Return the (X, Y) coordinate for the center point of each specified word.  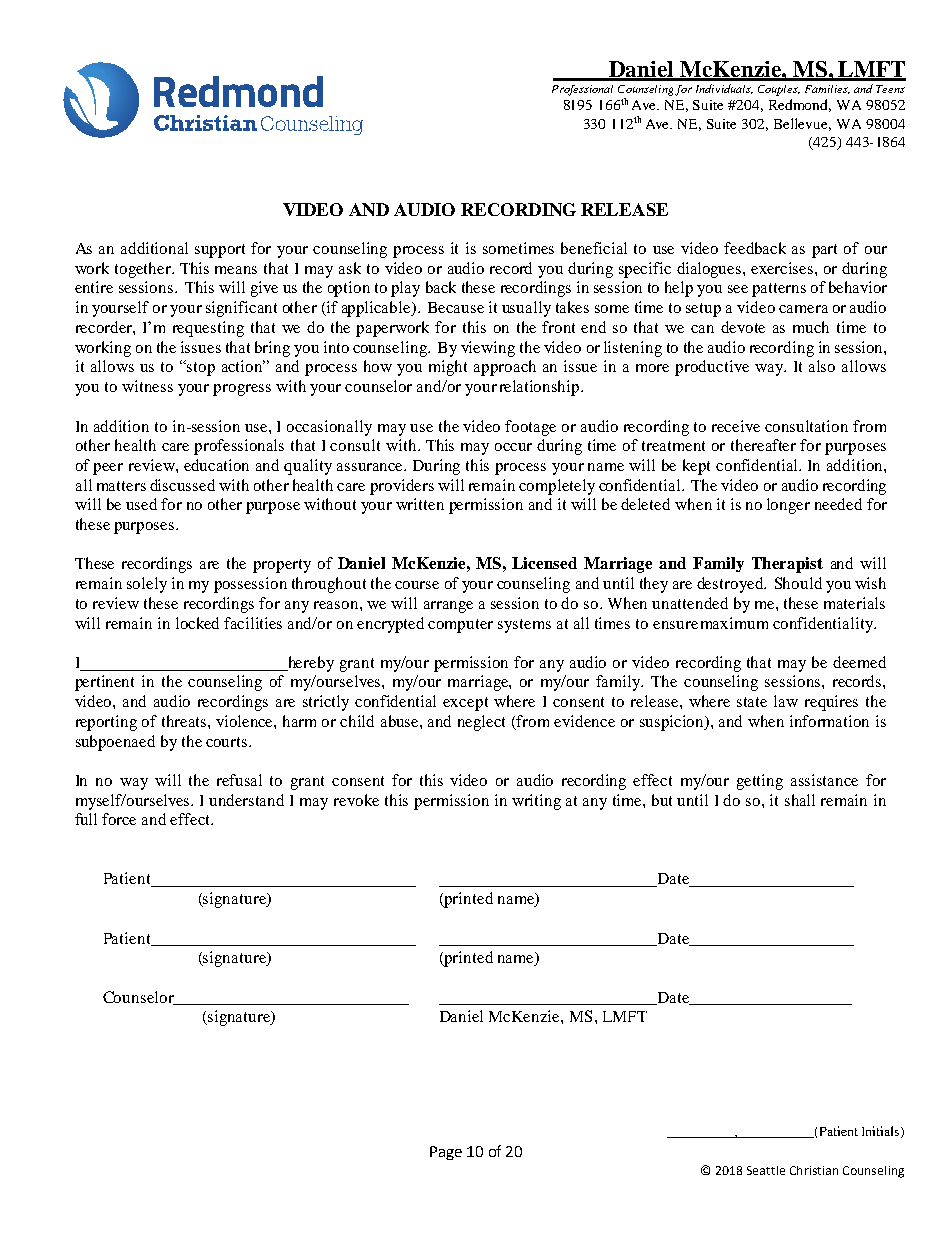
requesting (208, 329)
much (811, 327)
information (829, 721)
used (141, 504)
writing (536, 802)
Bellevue (802, 124)
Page (446, 1153)
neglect (481, 723)
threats (185, 721)
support (220, 251)
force (119, 819)
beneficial (594, 248)
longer (788, 506)
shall (800, 800)
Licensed (544, 563)
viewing (488, 349)
